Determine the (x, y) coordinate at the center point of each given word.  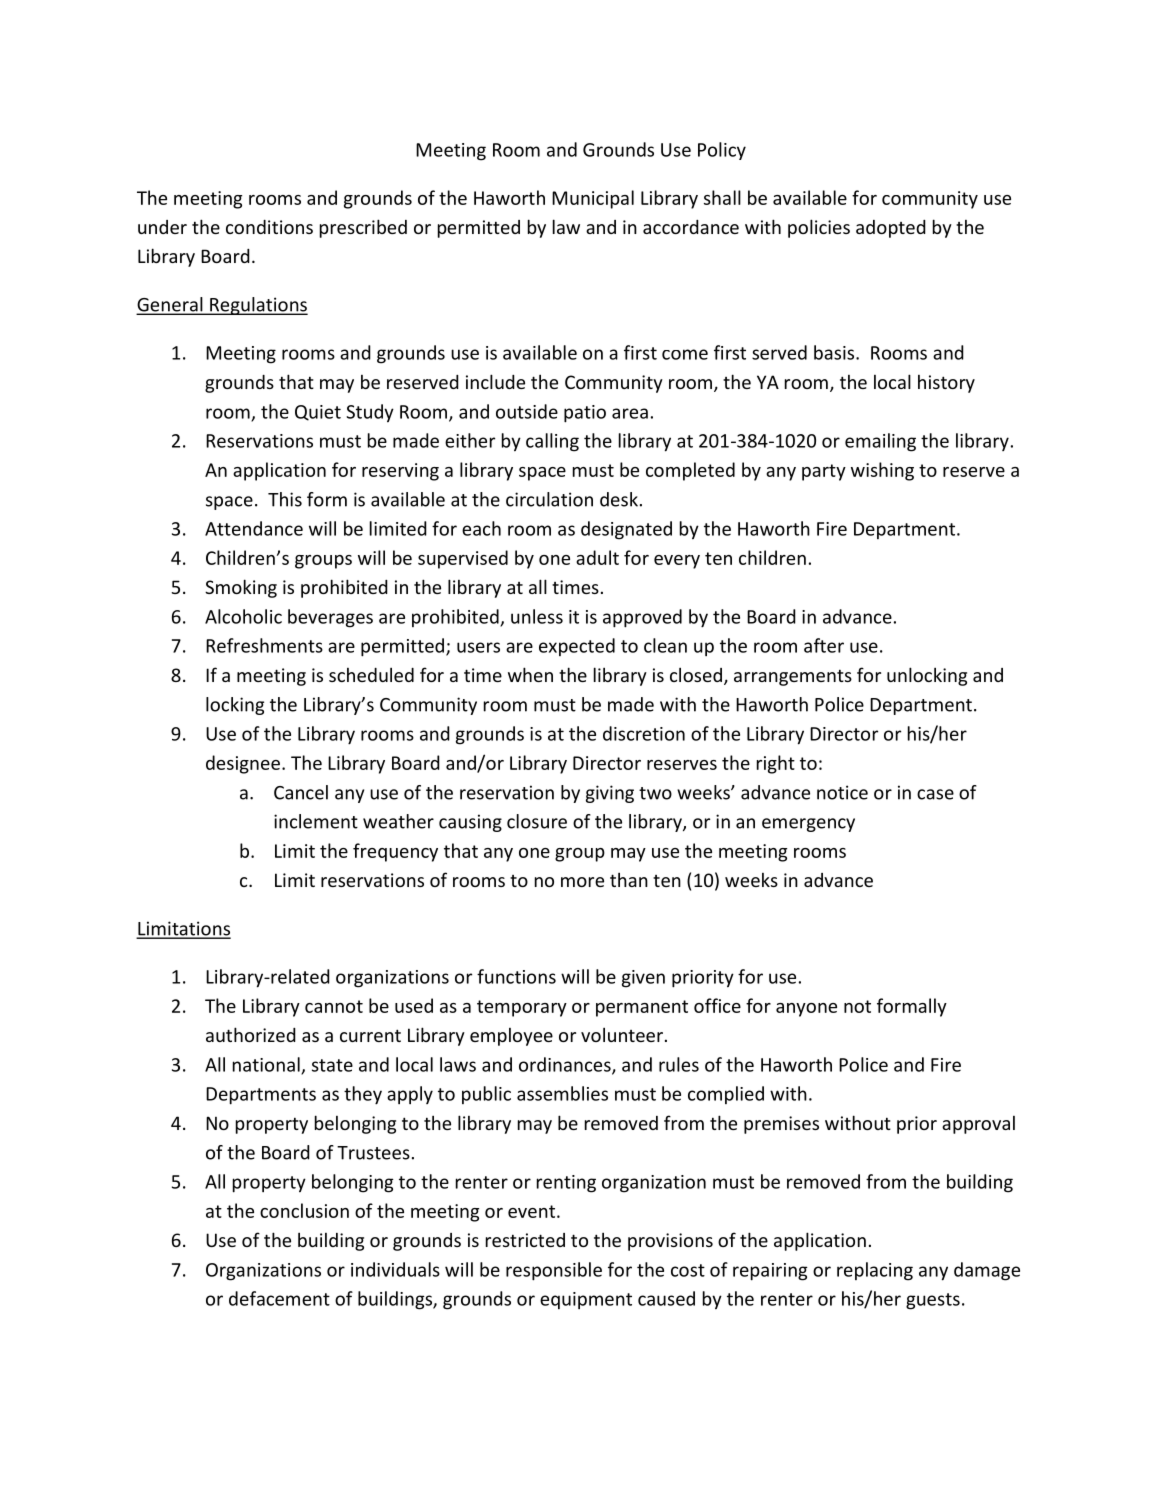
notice (842, 792)
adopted (891, 229)
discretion (644, 733)
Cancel (301, 792)
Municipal (593, 199)
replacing (875, 1271)
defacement (279, 1298)
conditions (269, 227)
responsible (554, 1271)
